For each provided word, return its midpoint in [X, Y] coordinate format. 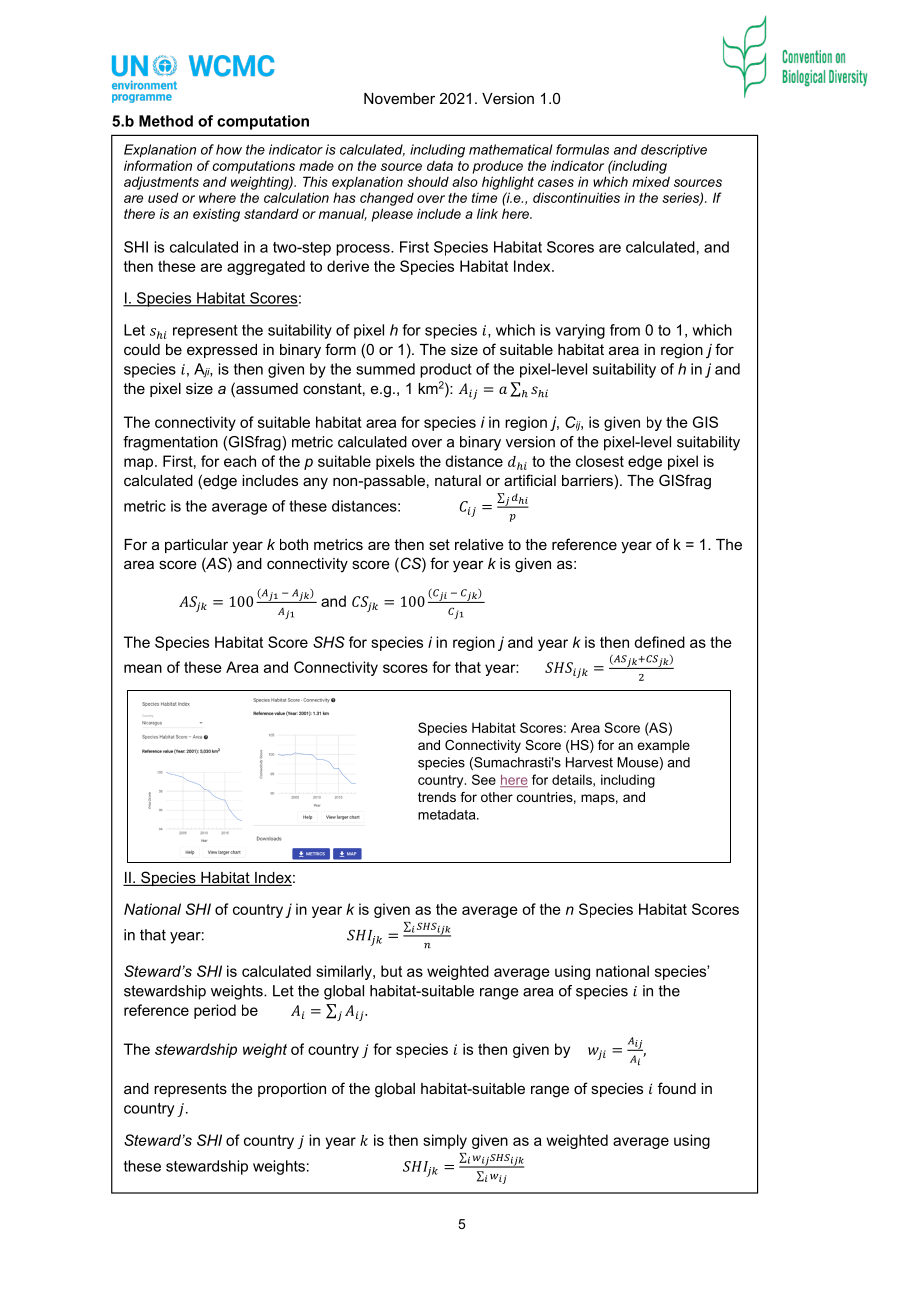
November [399, 98]
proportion [292, 1090]
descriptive [674, 151]
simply [445, 1141]
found [677, 1088]
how [229, 149]
